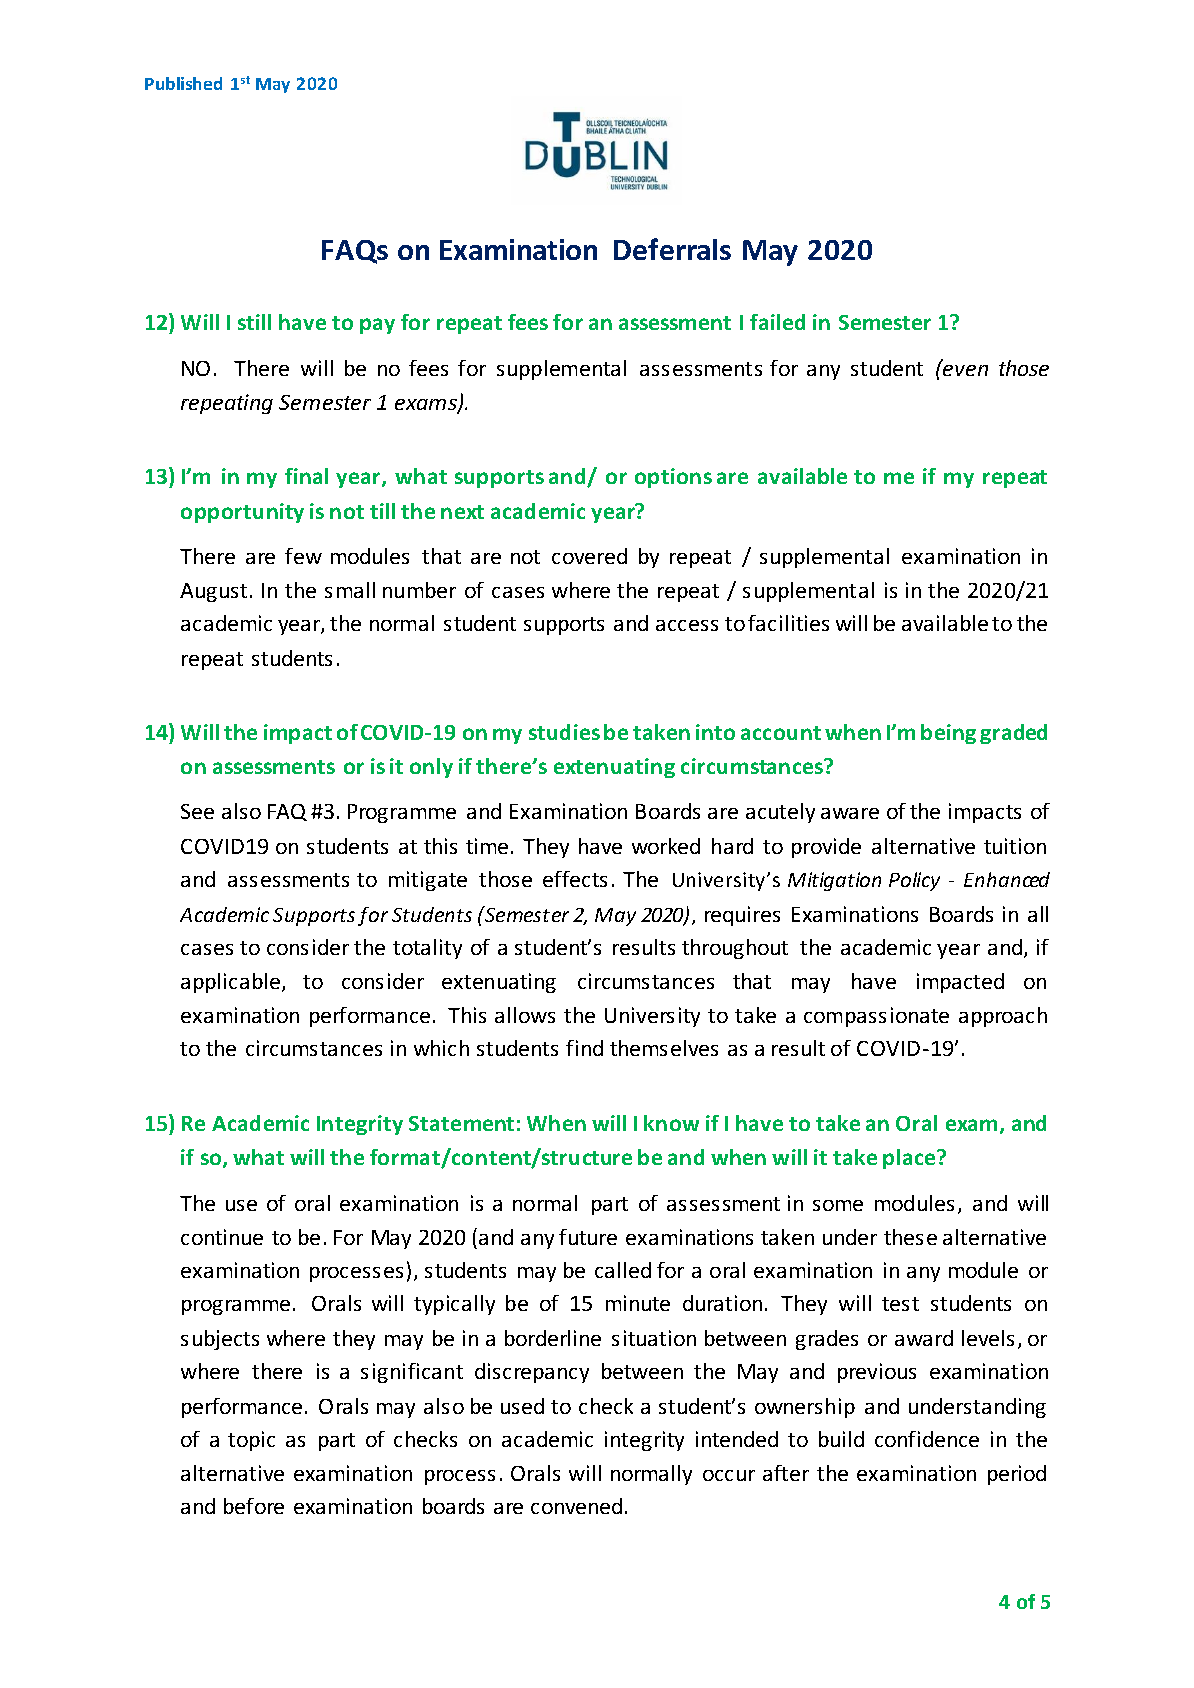 This screenshot has height=1688, width=1194. I want to click on convened, so click(576, 1506).
